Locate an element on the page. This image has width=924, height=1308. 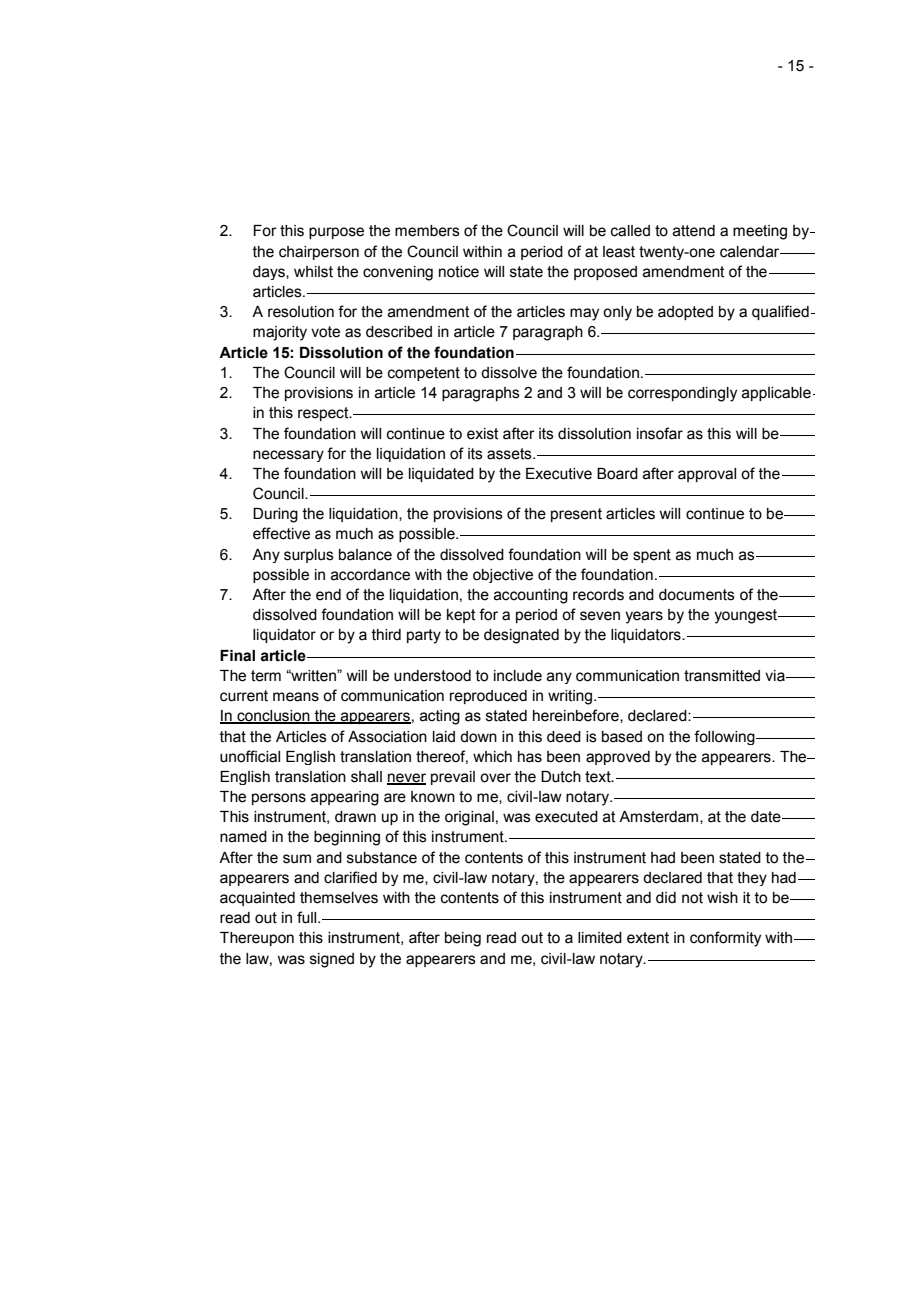
conformity is located at coordinates (725, 939).
